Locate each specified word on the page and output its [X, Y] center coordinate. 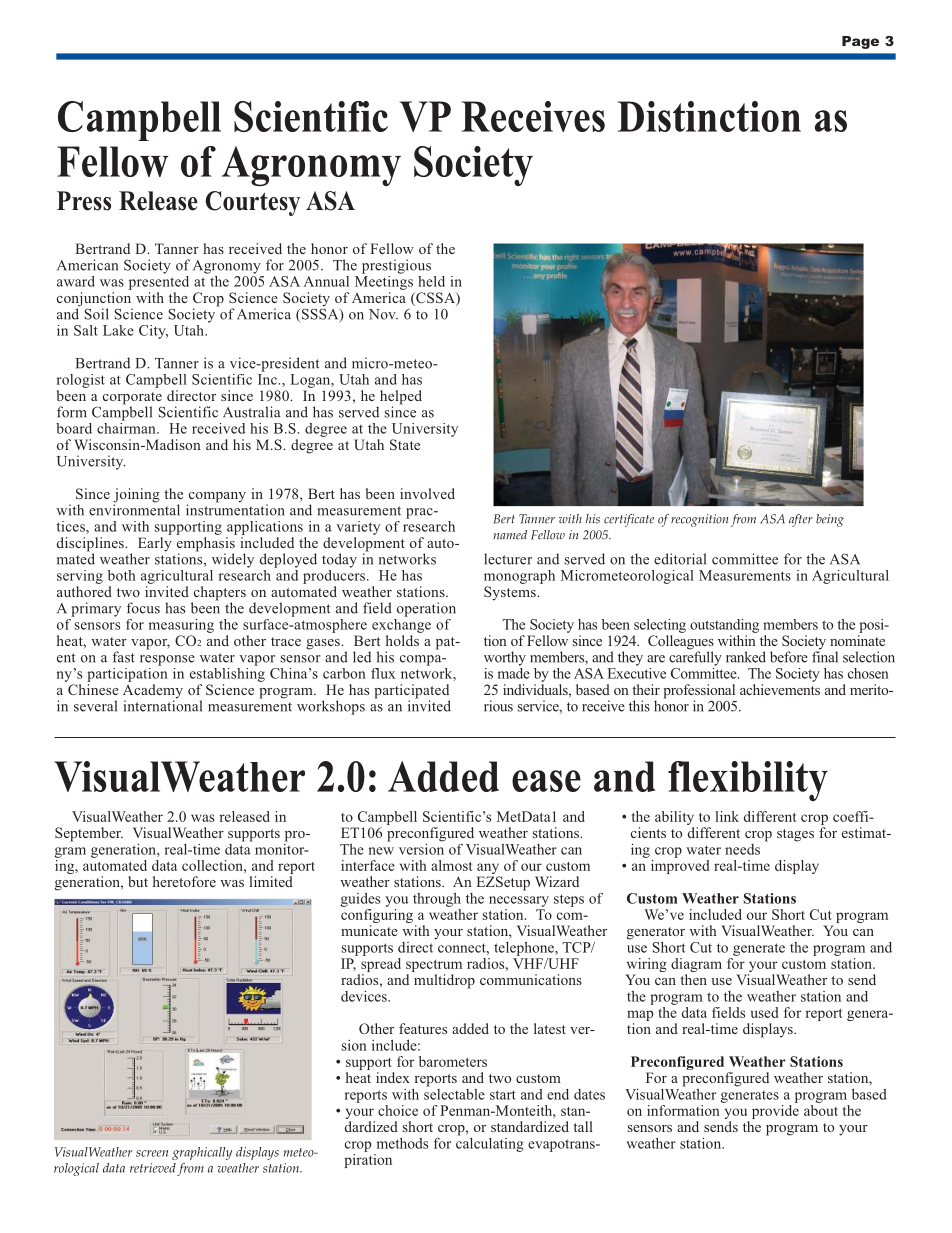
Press [84, 201]
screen [152, 1153]
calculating [490, 1143]
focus [143, 608]
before [789, 657]
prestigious [396, 266]
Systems [511, 593]
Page [860, 42]
